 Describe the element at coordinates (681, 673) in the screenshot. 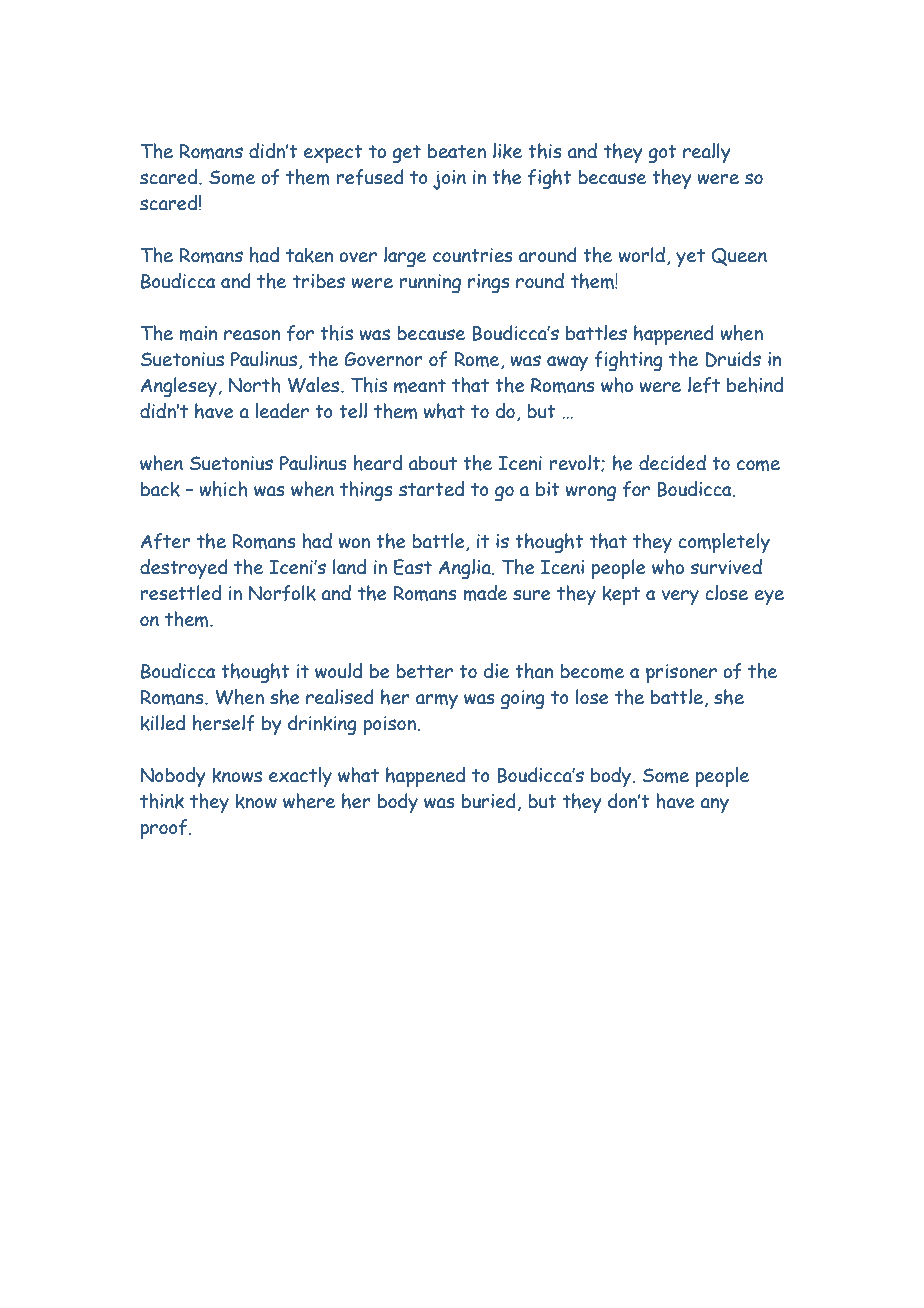

I see `prisoner` at that location.
